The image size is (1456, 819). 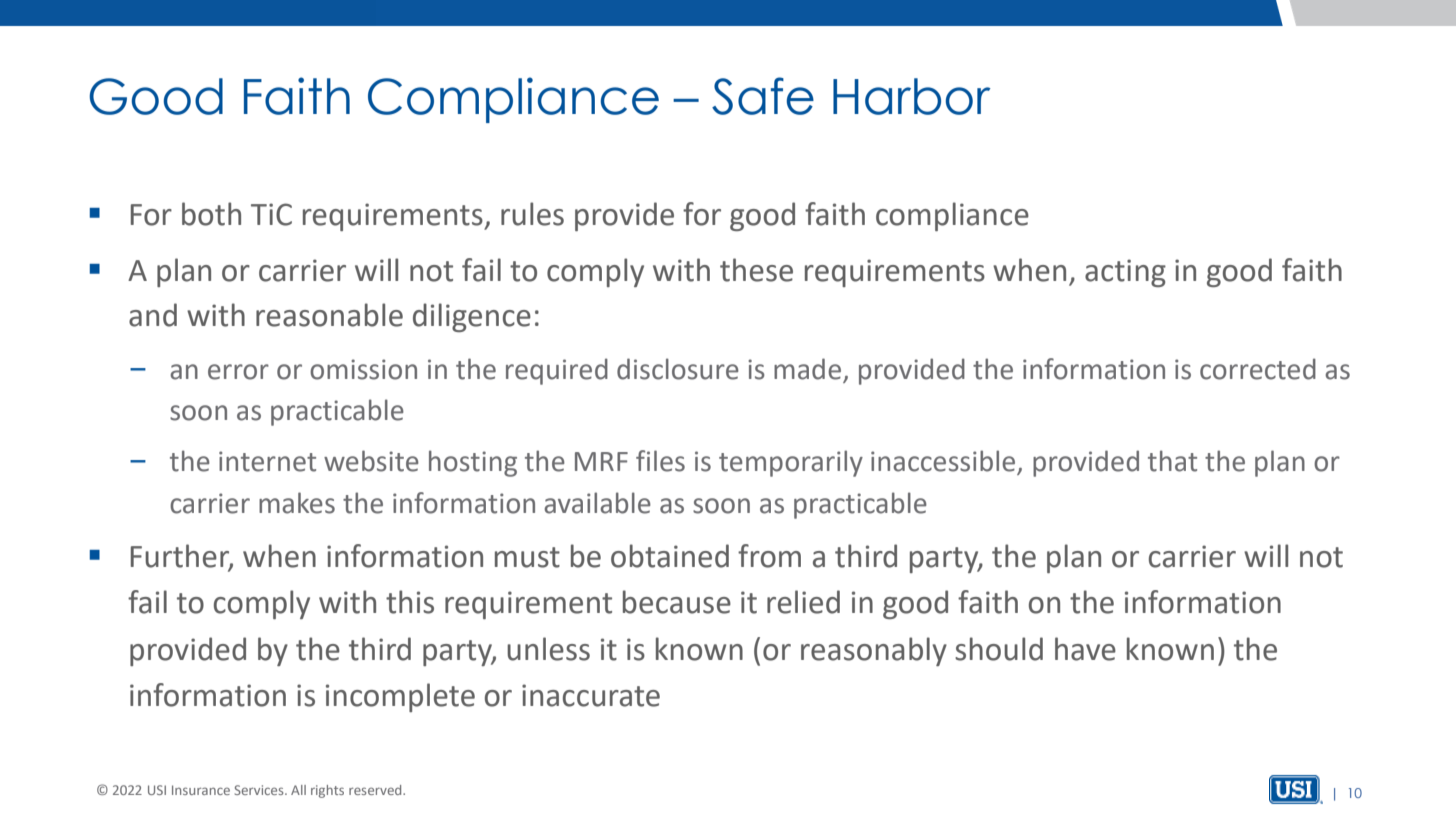 What do you see at coordinates (763, 96) in the document?
I see `Safe` at bounding box center [763, 96].
